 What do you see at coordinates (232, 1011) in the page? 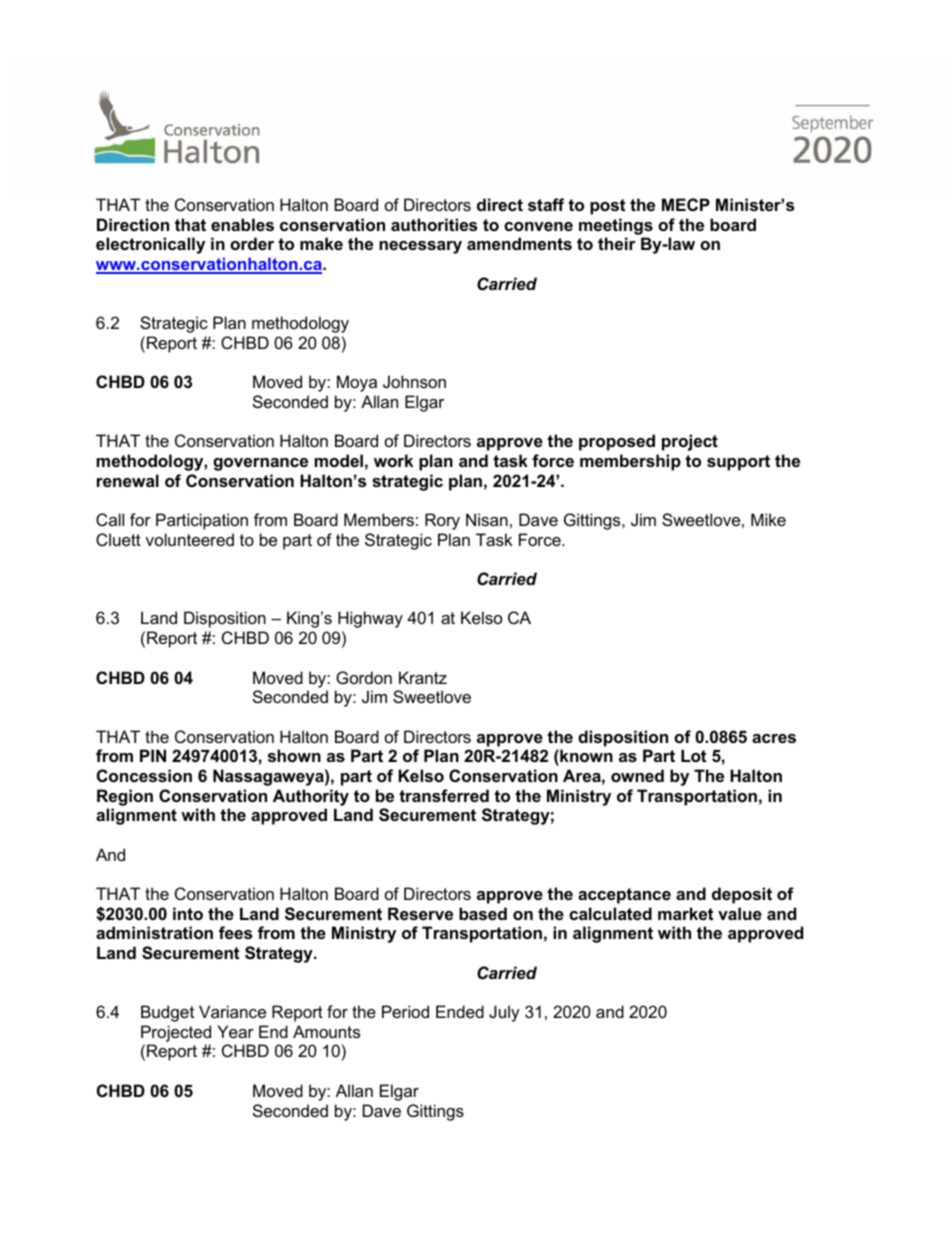
I see `Variance` at bounding box center [232, 1011].
